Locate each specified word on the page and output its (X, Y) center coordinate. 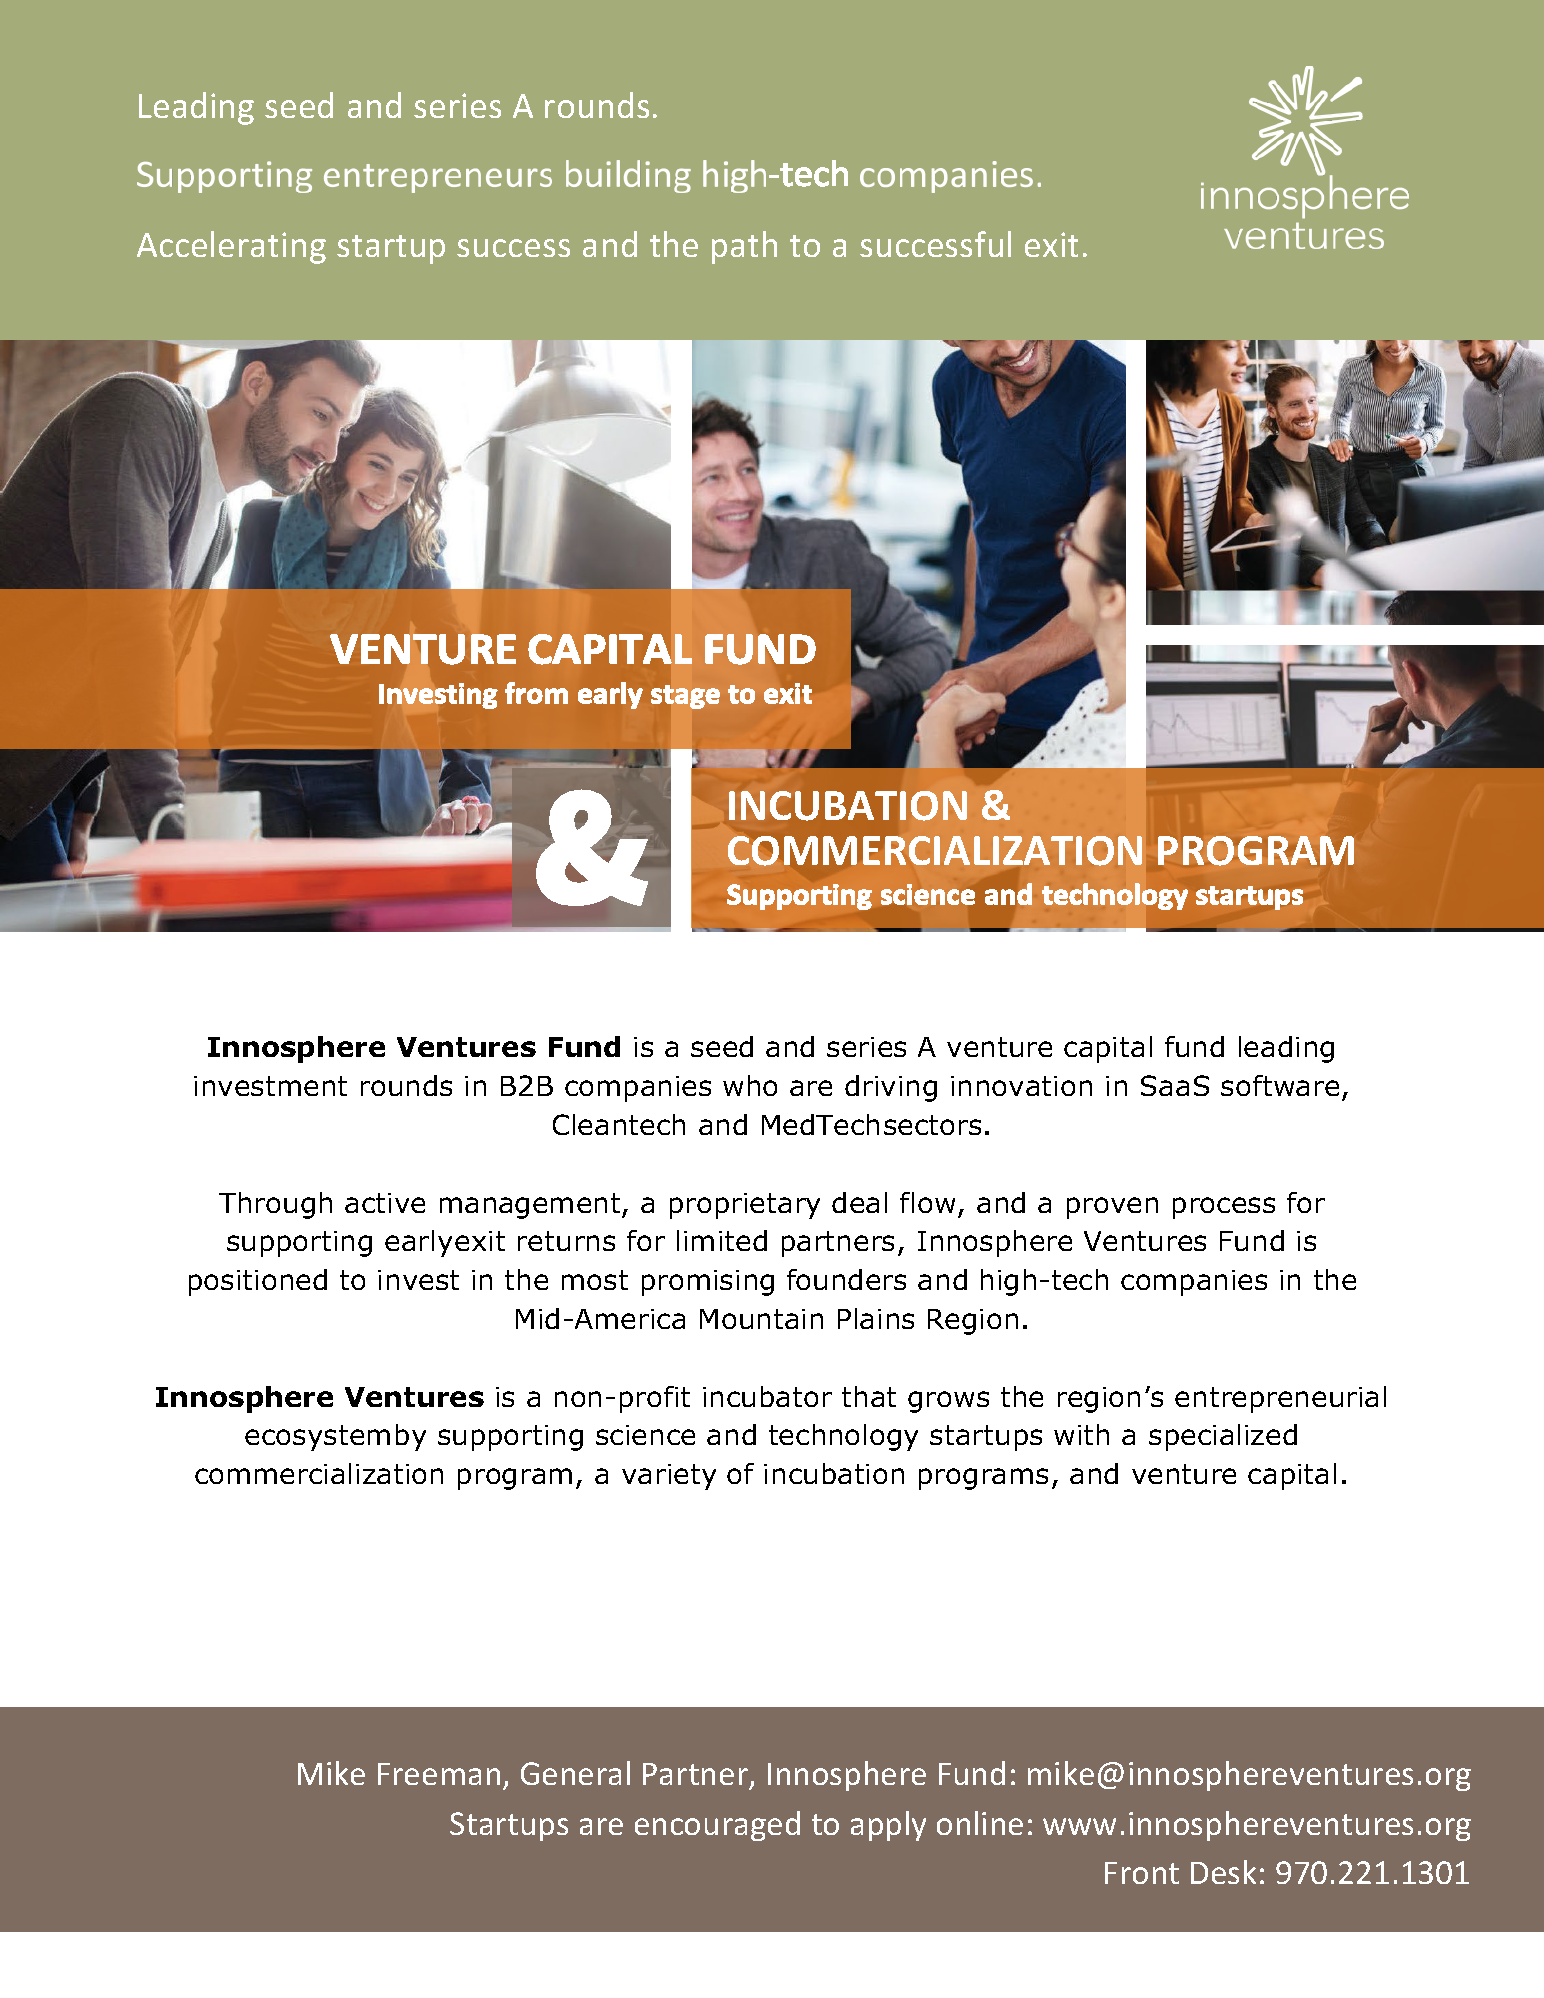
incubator (767, 1396)
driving (891, 1088)
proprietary (745, 1206)
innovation (1021, 1086)
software (1280, 1085)
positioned (258, 1282)
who (750, 1085)
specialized (1223, 1437)
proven (1112, 1208)
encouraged (717, 1826)
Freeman (439, 1774)
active (385, 1203)
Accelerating (231, 247)
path (744, 247)
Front (1142, 1873)
